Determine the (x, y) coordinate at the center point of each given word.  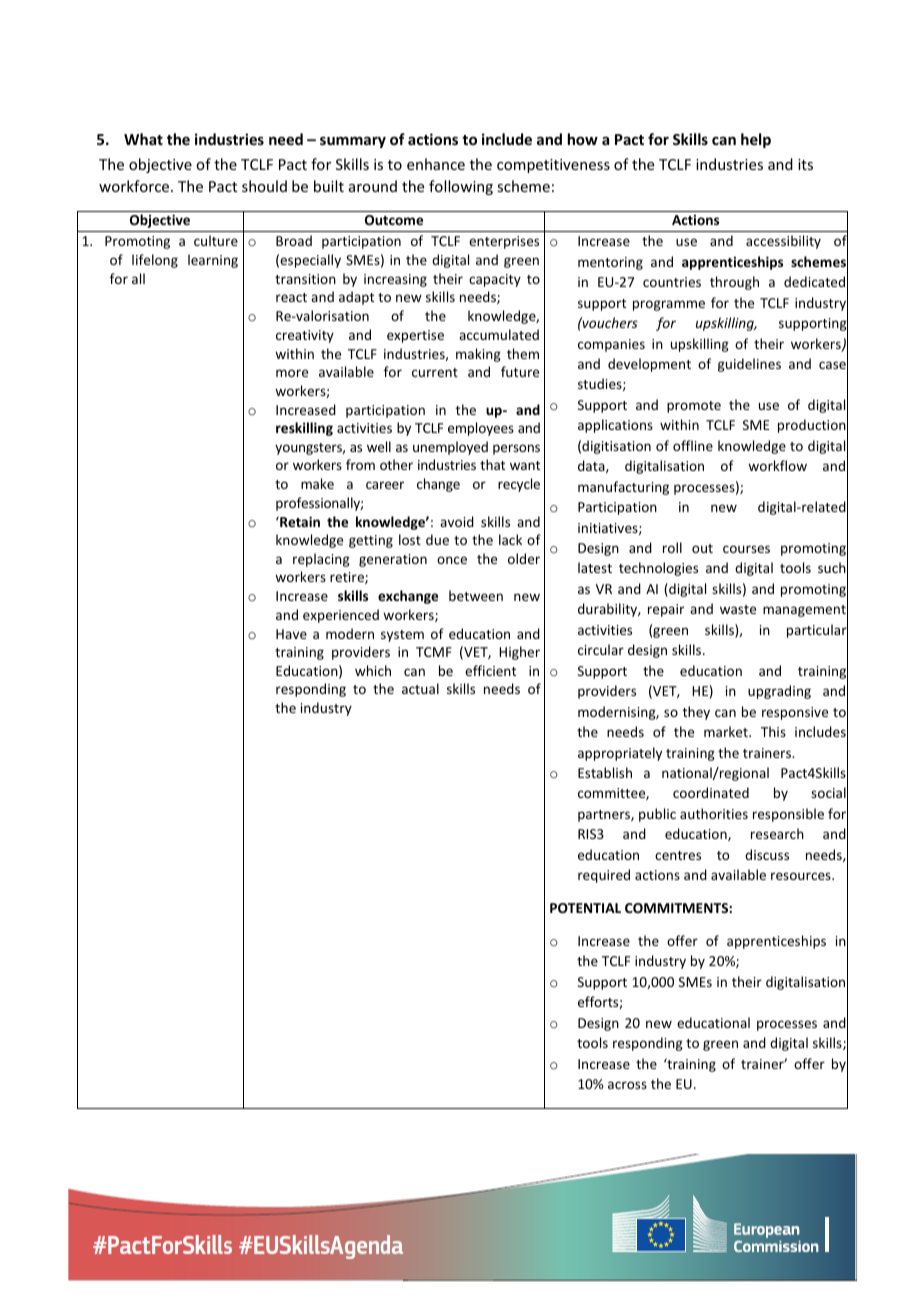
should (264, 186)
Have (291, 634)
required (604, 876)
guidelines (749, 365)
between (476, 595)
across (627, 1085)
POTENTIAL (585, 908)
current (435, 372)
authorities (714, 813)
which (373, 670)
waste (738, 609)
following (461, 187)
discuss (767, 854)
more (292, 373)
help (756, 140)
